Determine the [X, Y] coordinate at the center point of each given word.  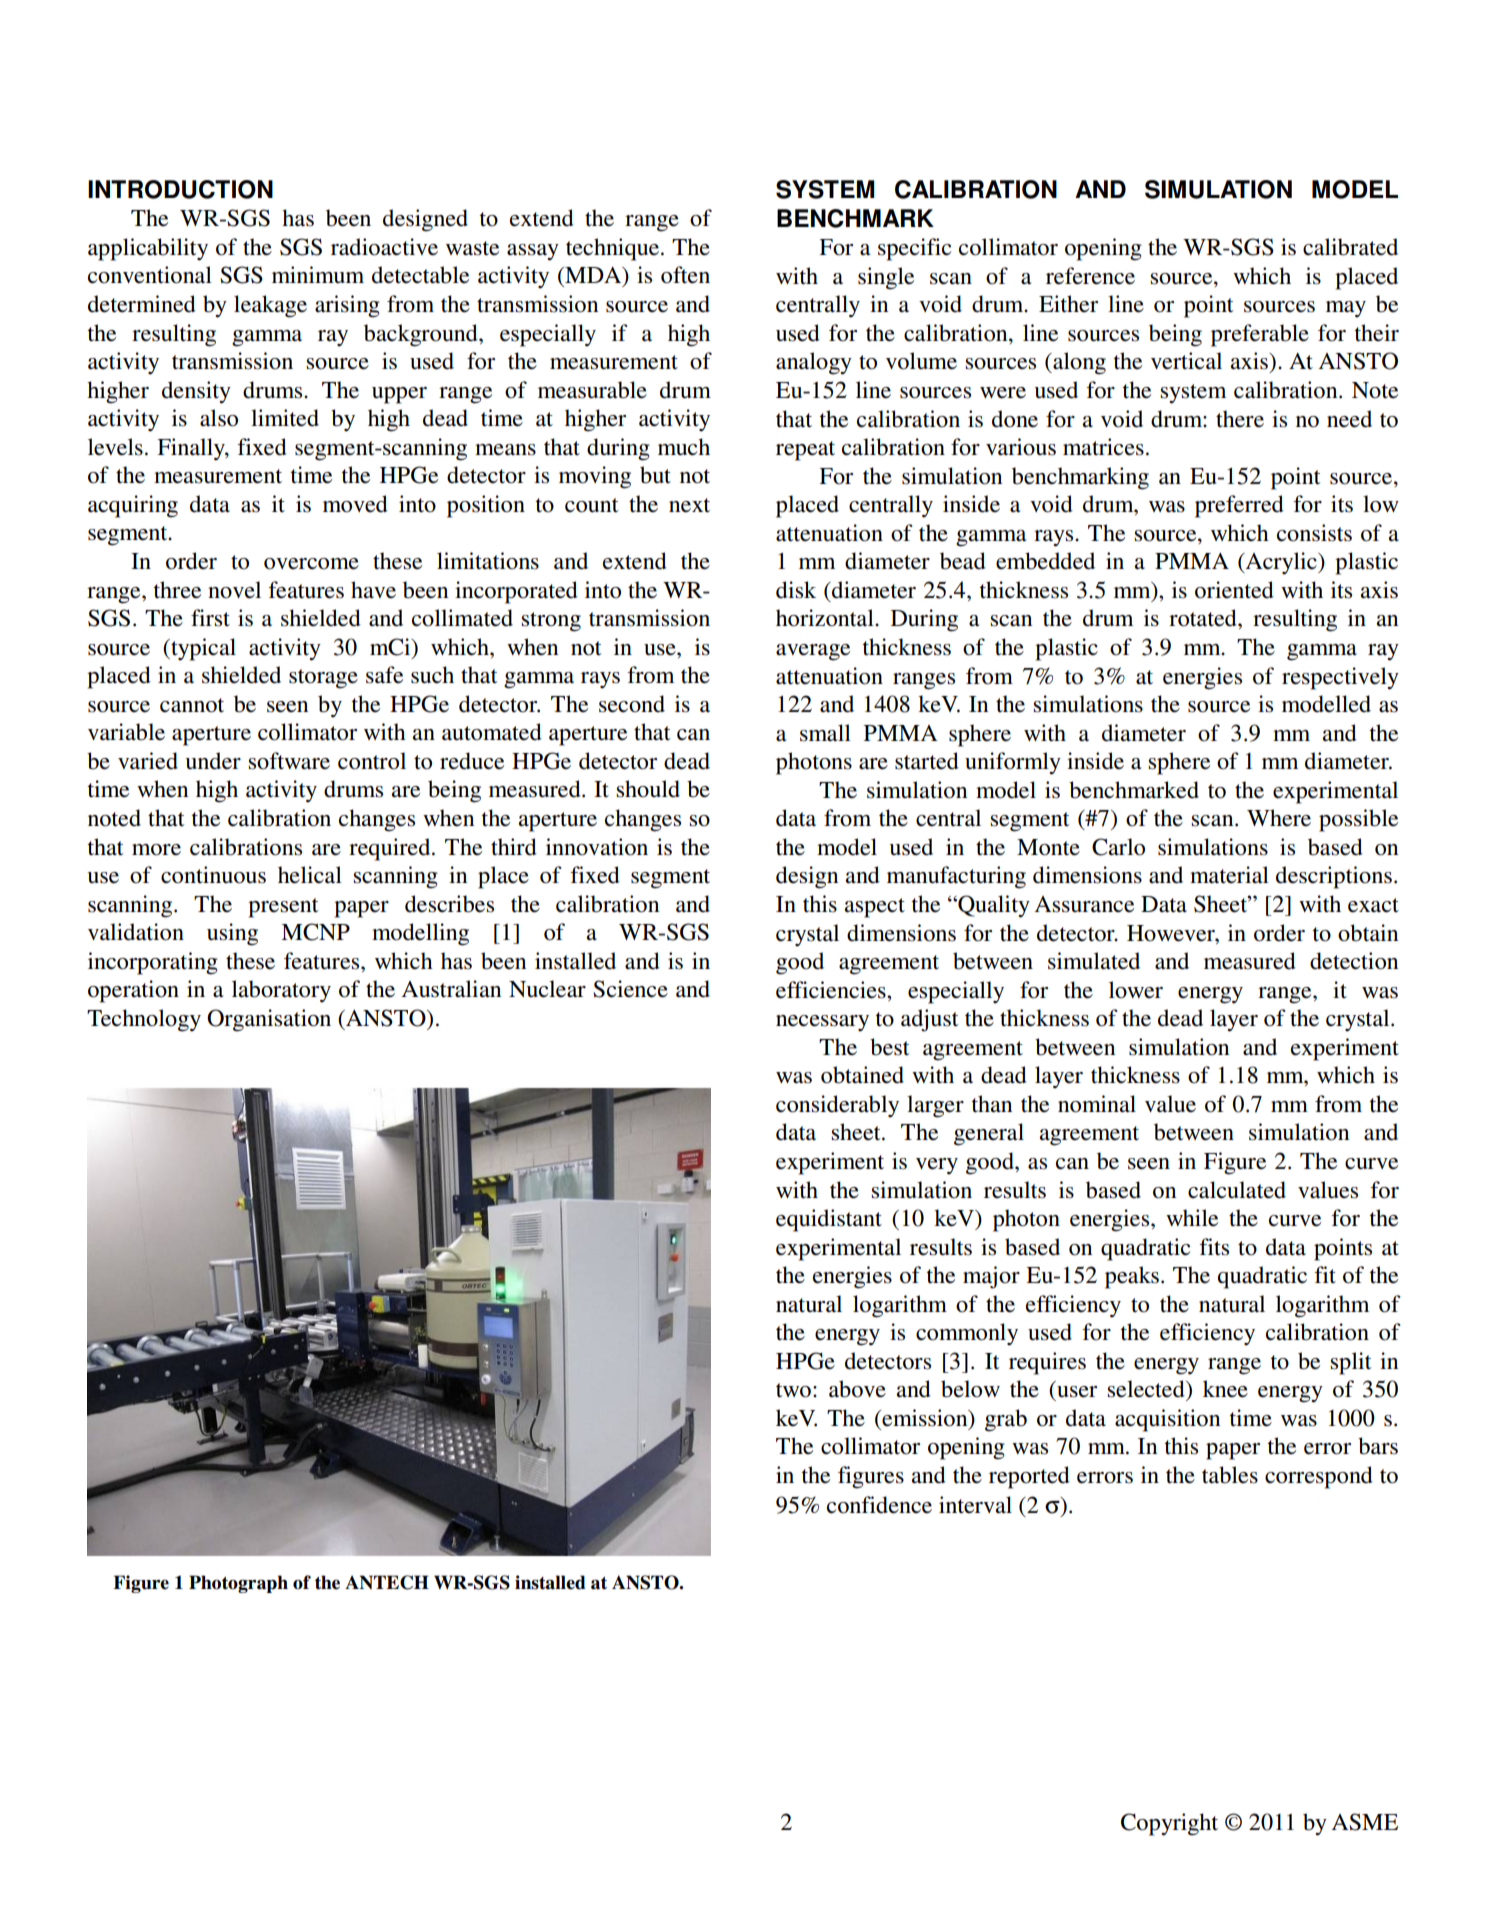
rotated [1204, 618]
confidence [879, 1505]
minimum [318, 274]
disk [796, 590]
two [793, 1390]
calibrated [1350, 247]
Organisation [269, 1020]
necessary [822, 1023]
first [210, 618]
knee [1225, 1389]
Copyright [1169, 1824]
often [685, 275]
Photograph [238, 1584]
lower [1136, 990]
